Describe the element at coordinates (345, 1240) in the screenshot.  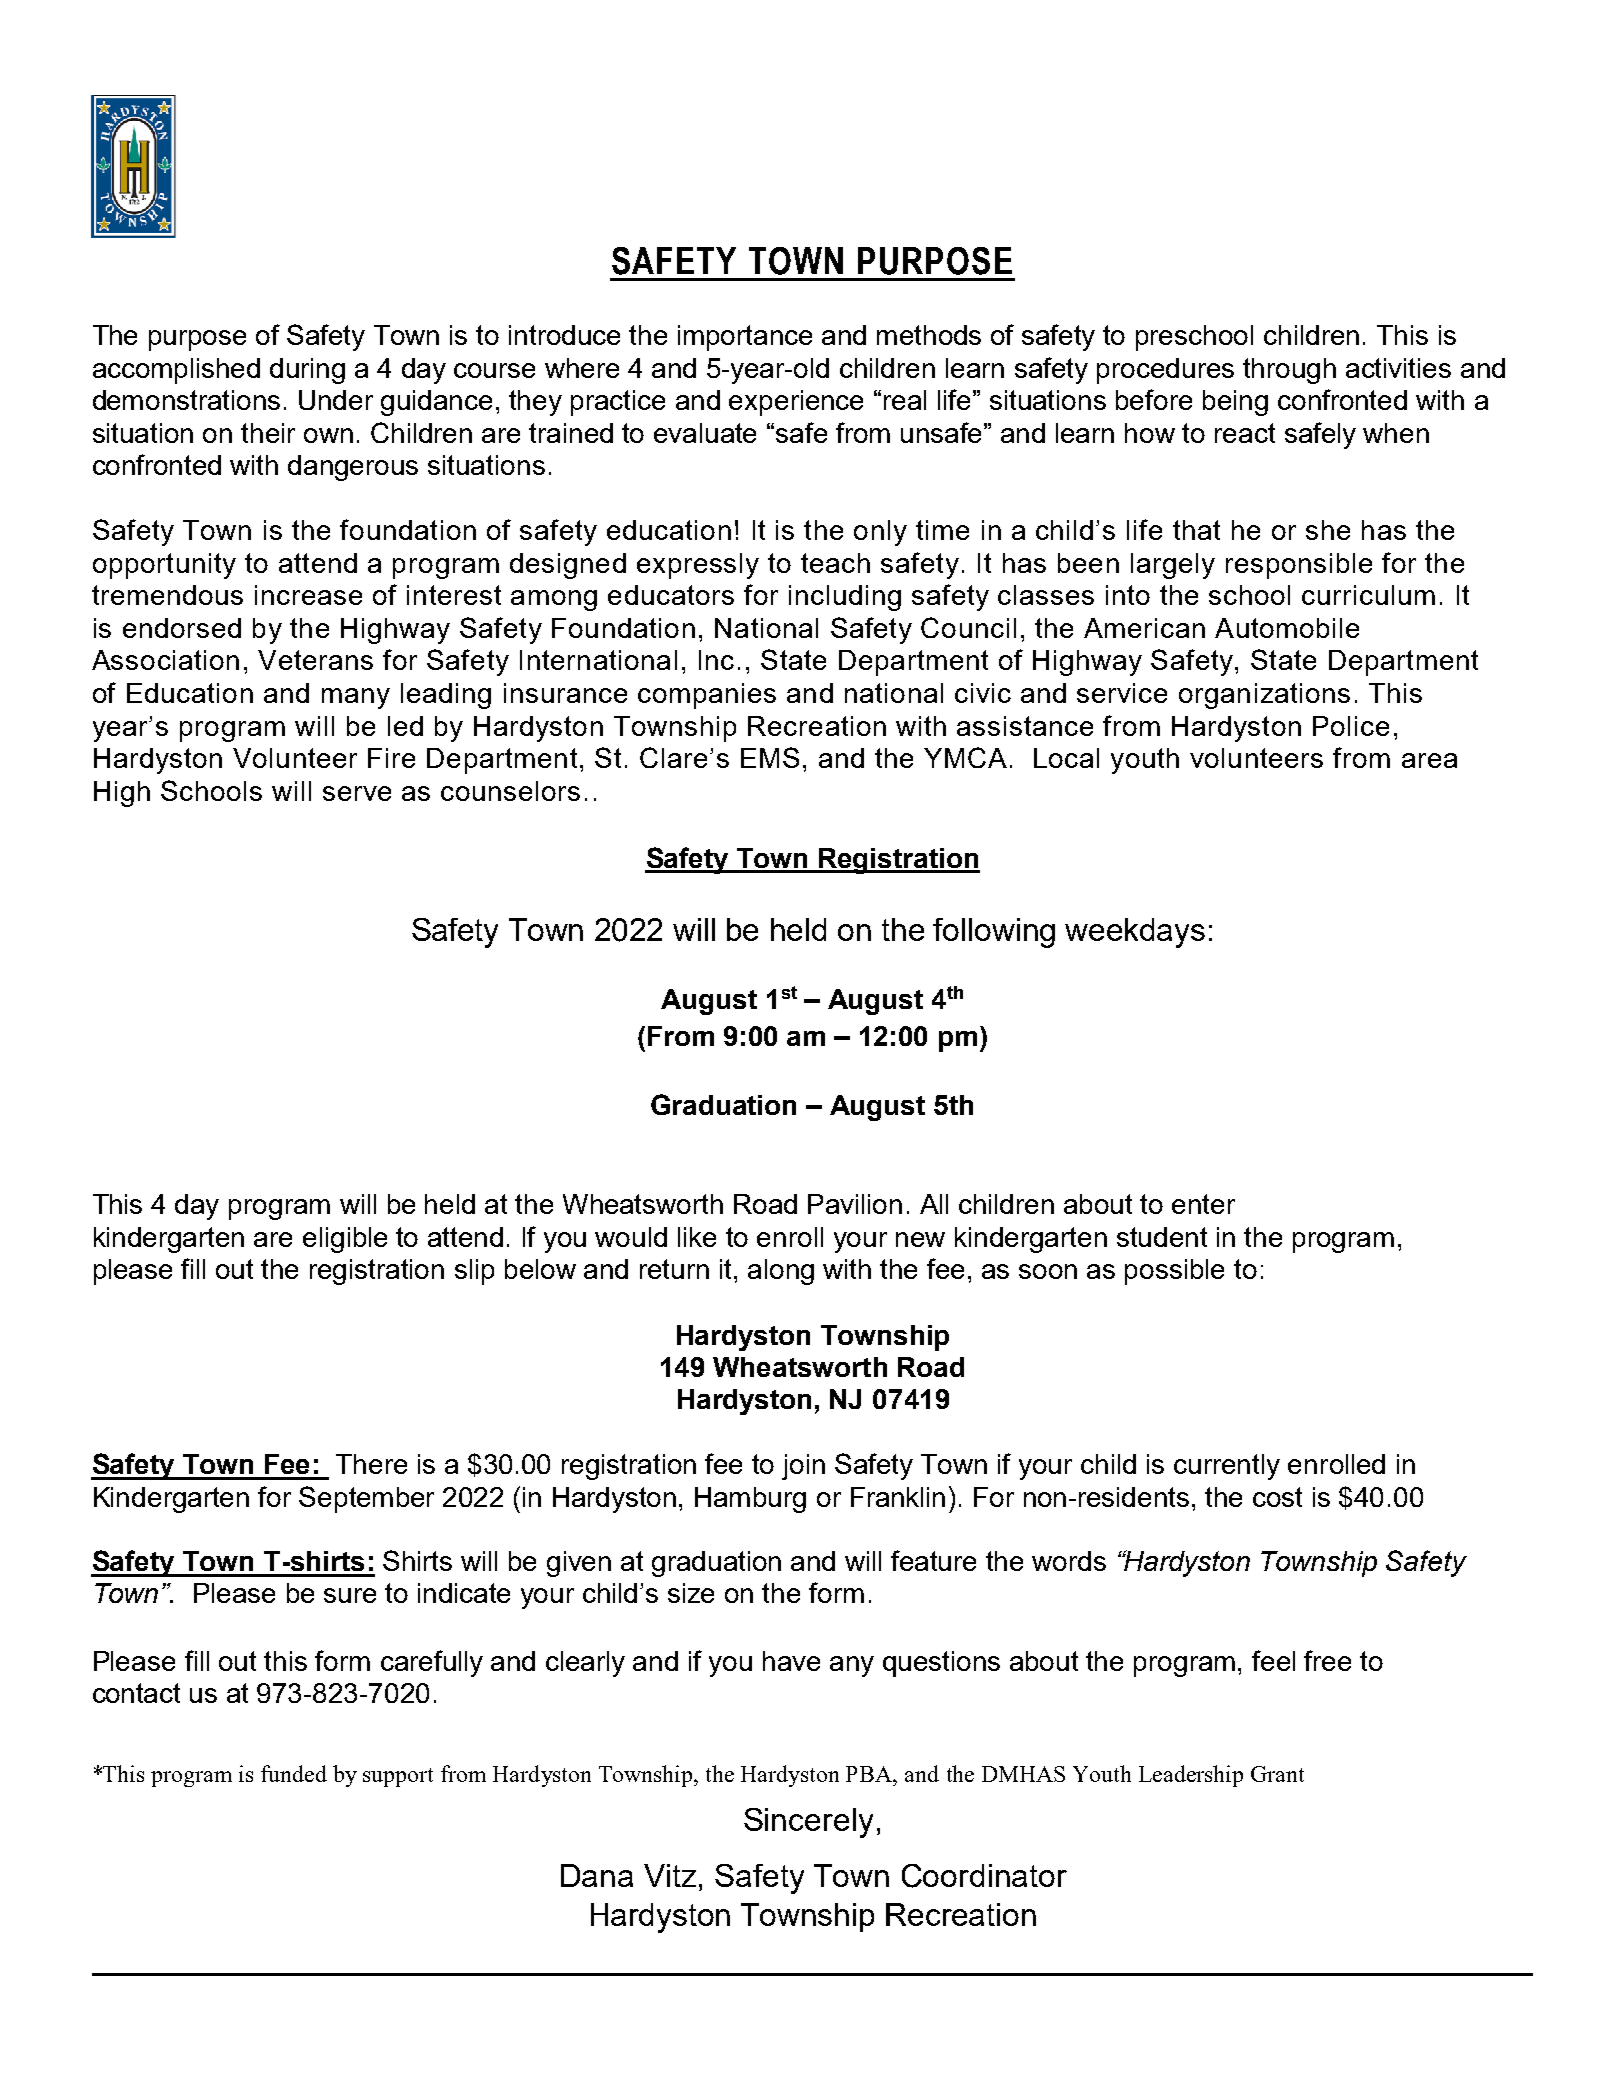
I see `eligible` at that location.
